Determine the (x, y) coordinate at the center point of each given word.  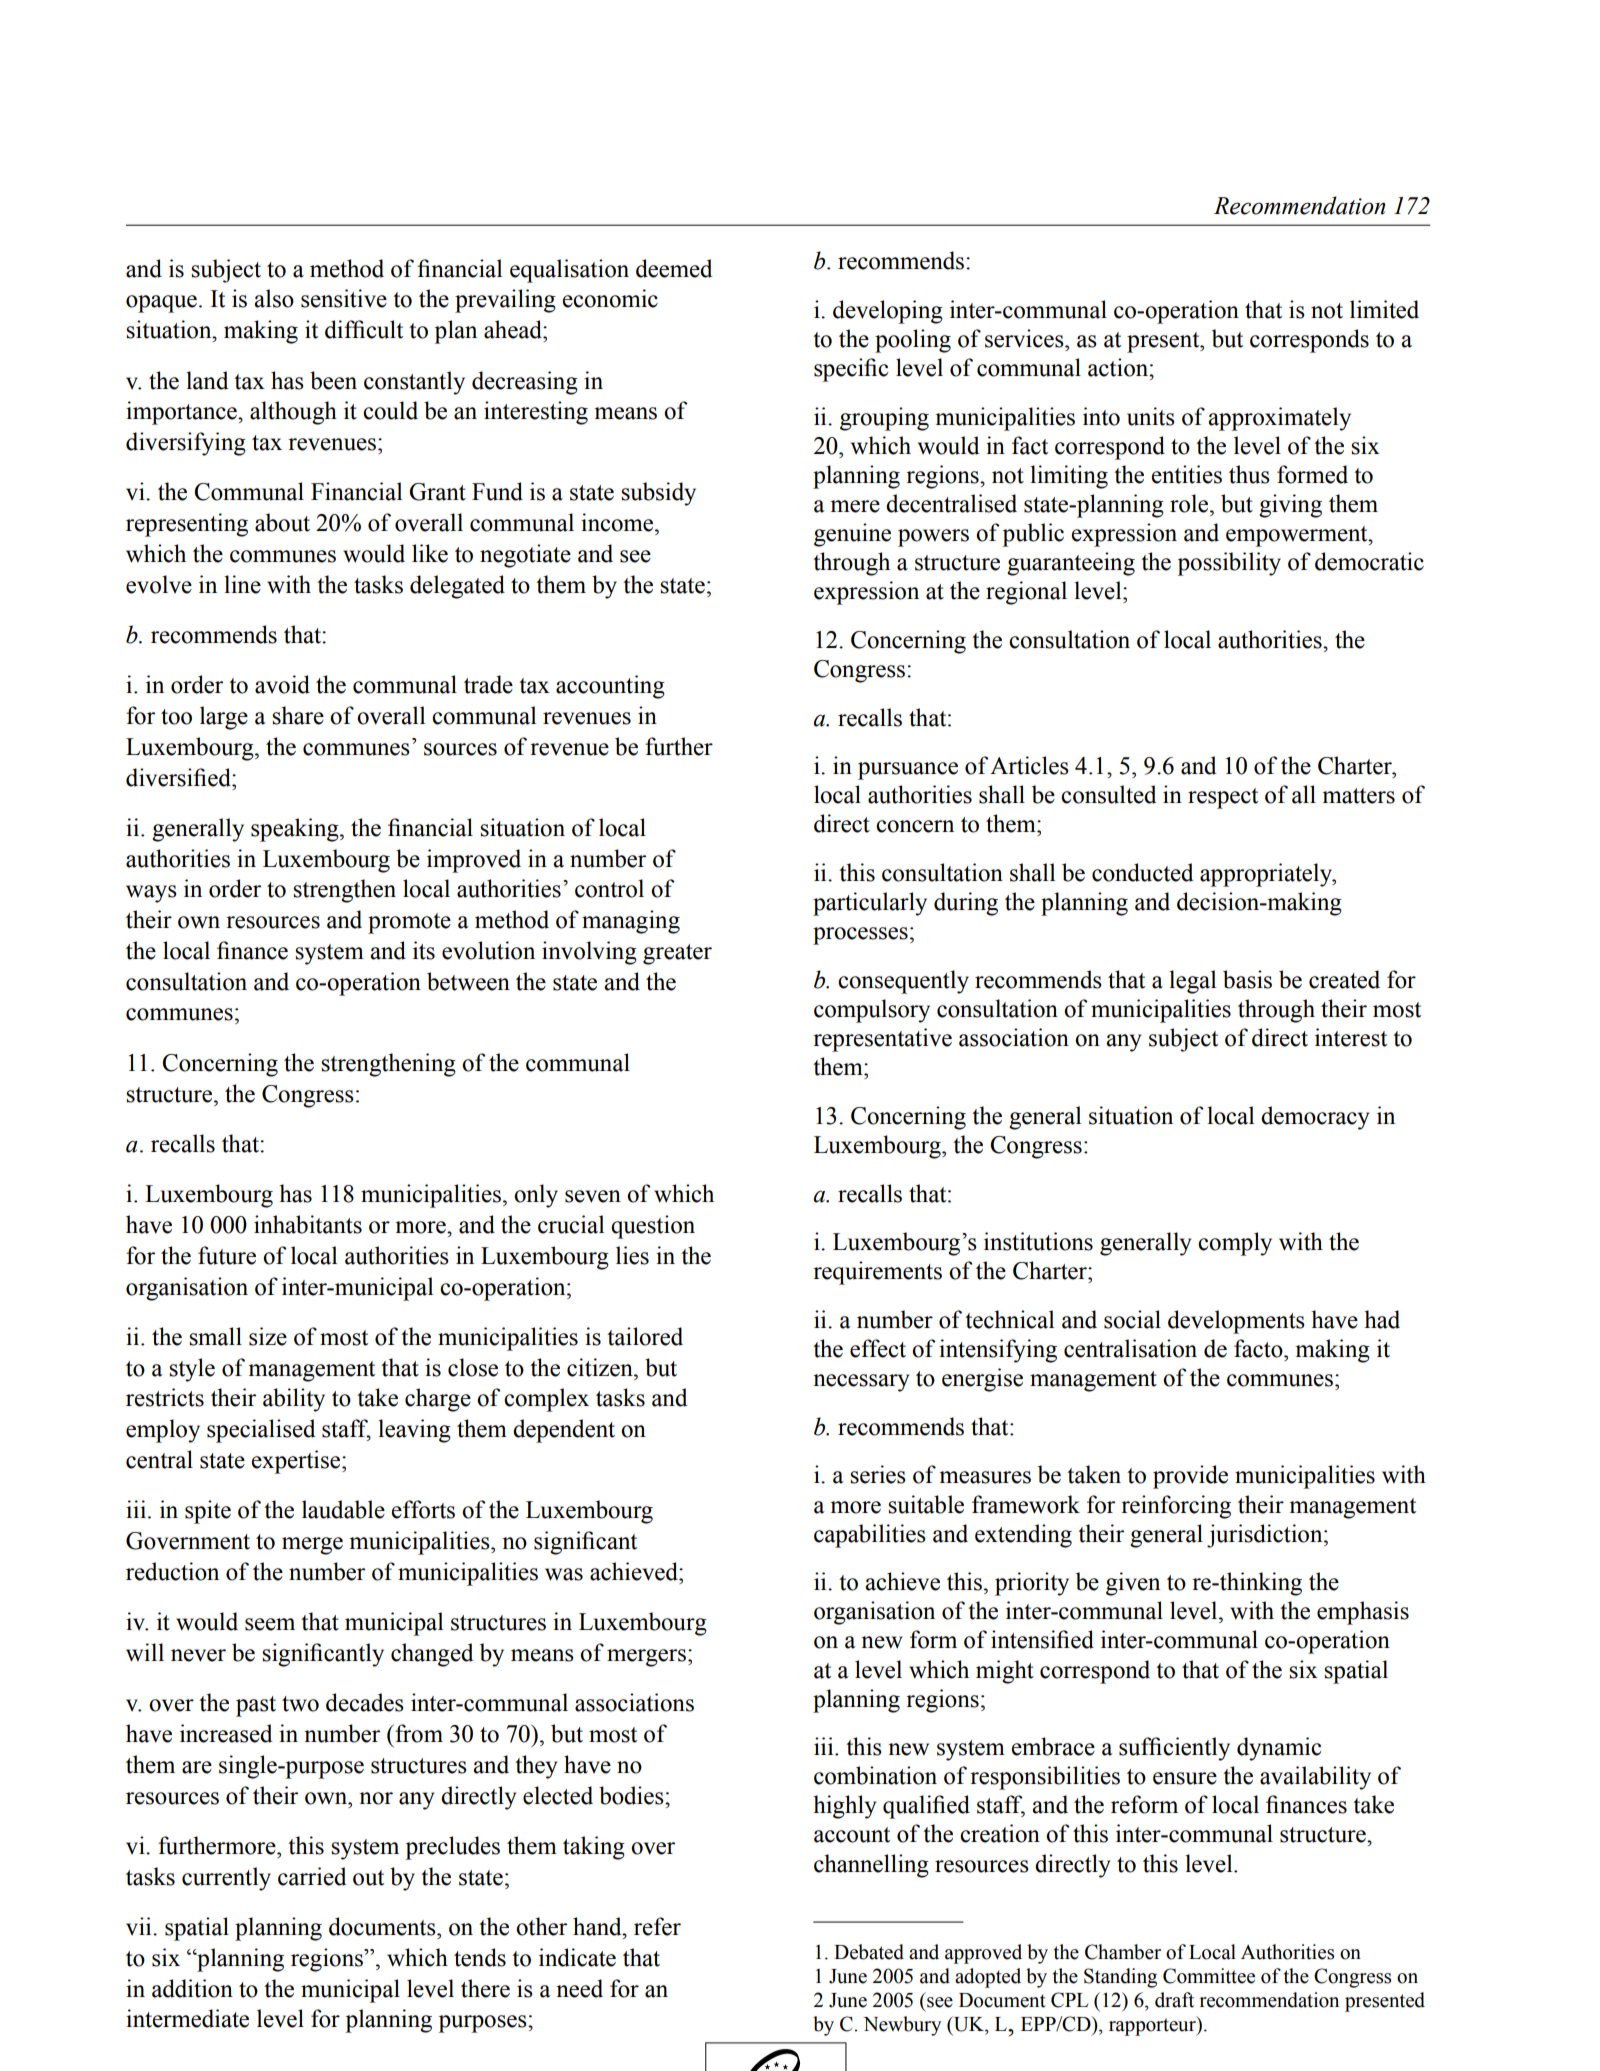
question (653, 1227)
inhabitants (308, 1224)
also (274, 298)
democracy (1315, 1118)
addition (192, 1988)
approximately (1279, 419)
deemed (674, 268)
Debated (869, 1952)
